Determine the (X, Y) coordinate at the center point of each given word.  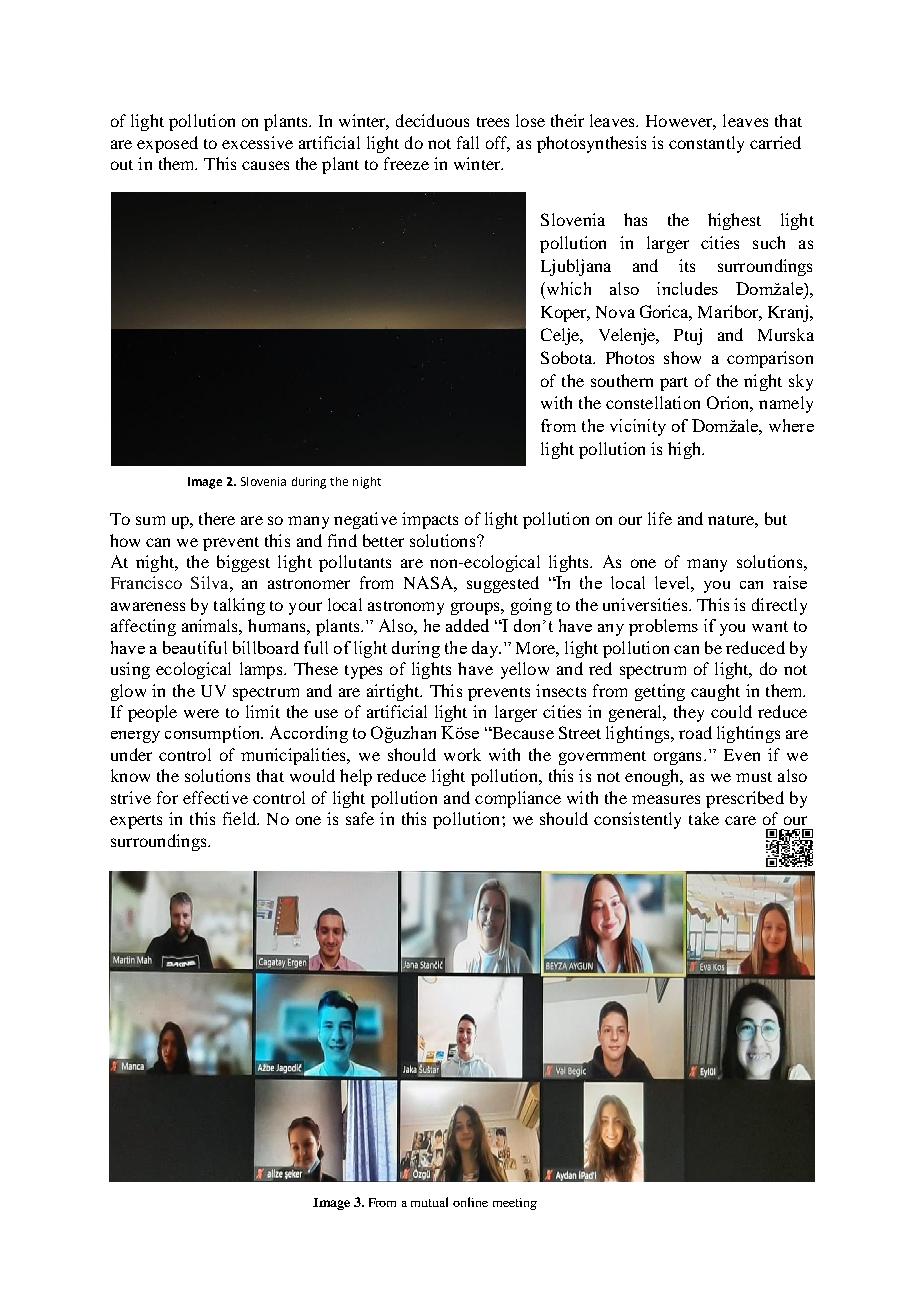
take (704, 818)
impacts (430, 520)
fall (468, 142)
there (217, 518)
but (776, 518)
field (240, 818)
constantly (706, 144)
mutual (429, 1202)
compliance (518, 799)
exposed (167, 144)
